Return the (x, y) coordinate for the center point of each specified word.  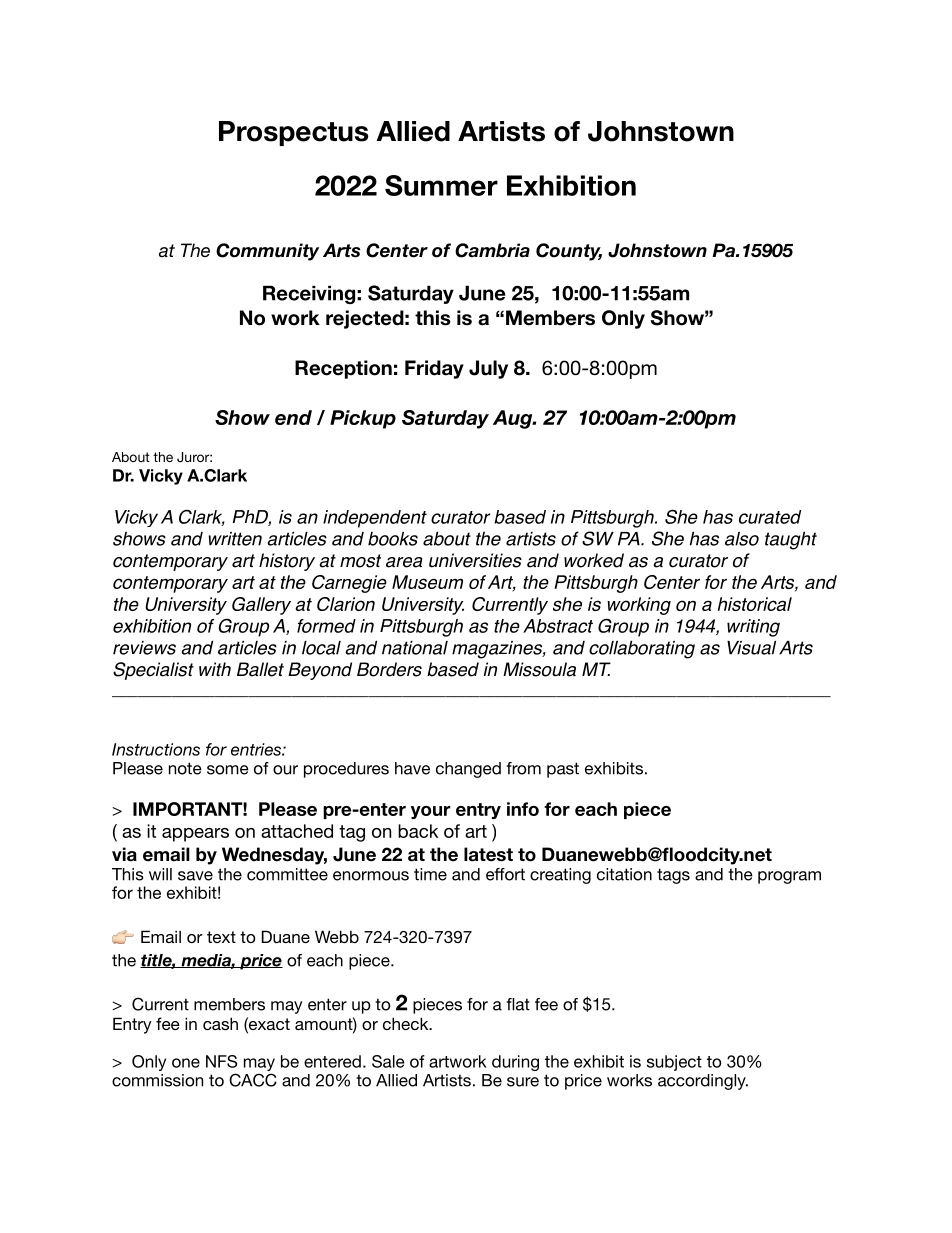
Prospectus (293, 133)
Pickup (363, 419)
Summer (441, 185)
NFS (221, 1061)
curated (770, 517)
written (235, 539)
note (185, 768)
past (563, 770)
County (569, 252)
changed (468, 770)
